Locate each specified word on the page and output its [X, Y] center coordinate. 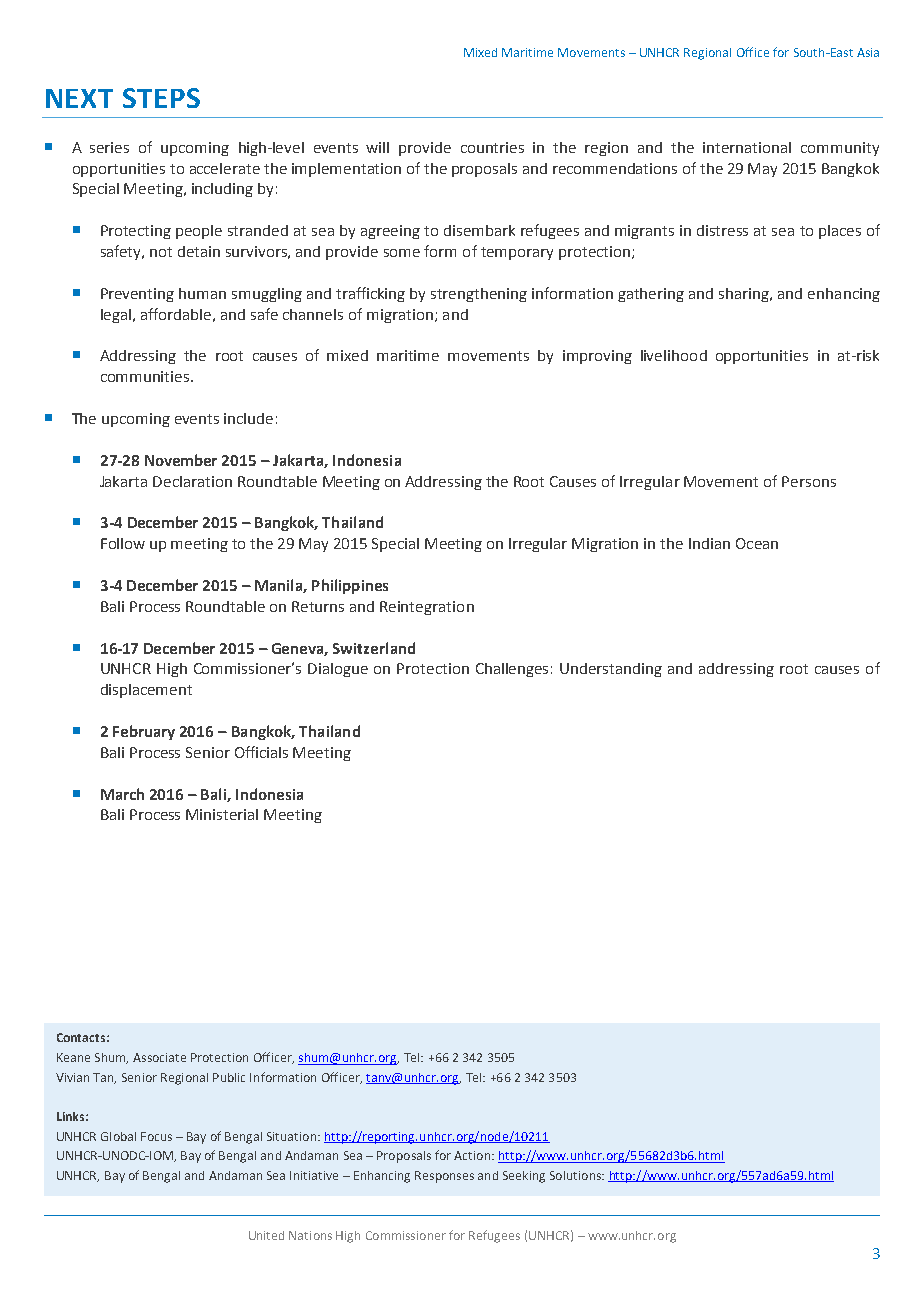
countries [492, 147]
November [181, 460]
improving [597, 357]
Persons [809, 481]
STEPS [161, 98]
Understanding [611, 670]
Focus [156, 1136]
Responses [444, 1177]
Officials [261, 752]
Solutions [576, 1175]
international [747, 147]
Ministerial [222, 814]
